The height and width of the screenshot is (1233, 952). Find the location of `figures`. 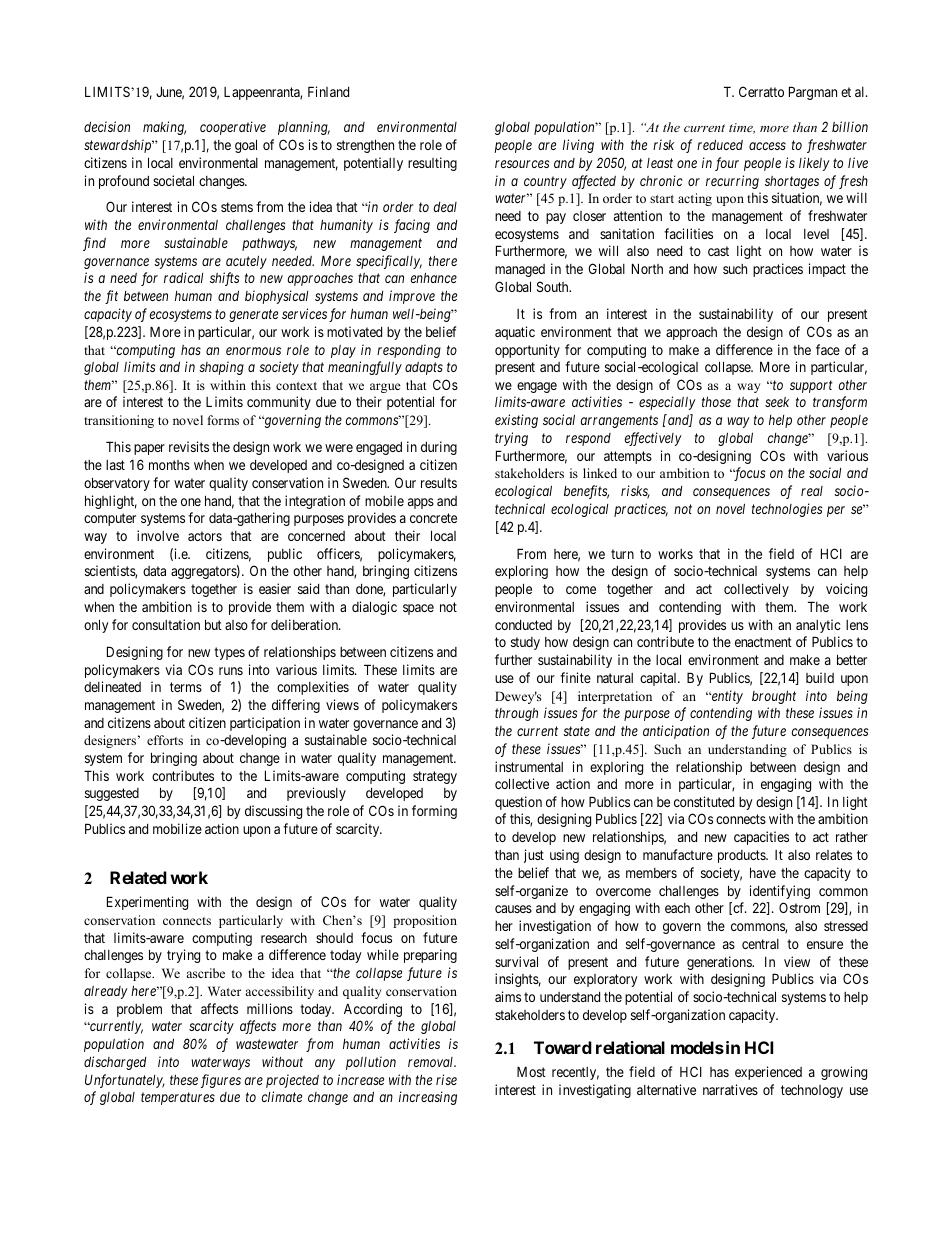

figures is located at coordinates (221, 1081).
